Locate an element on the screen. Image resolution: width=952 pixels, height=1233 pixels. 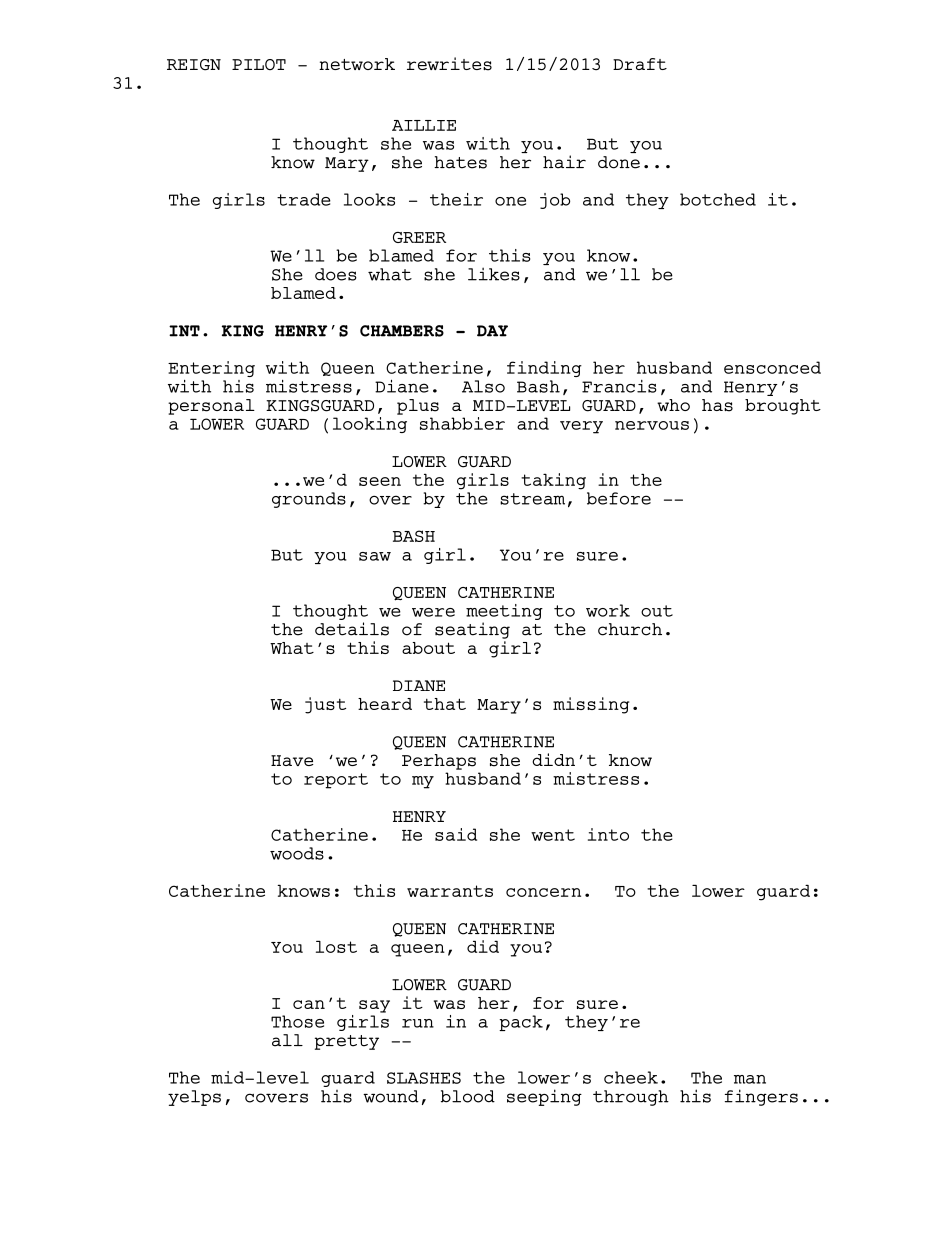
rewrites is located at coordinates (449, 64).
